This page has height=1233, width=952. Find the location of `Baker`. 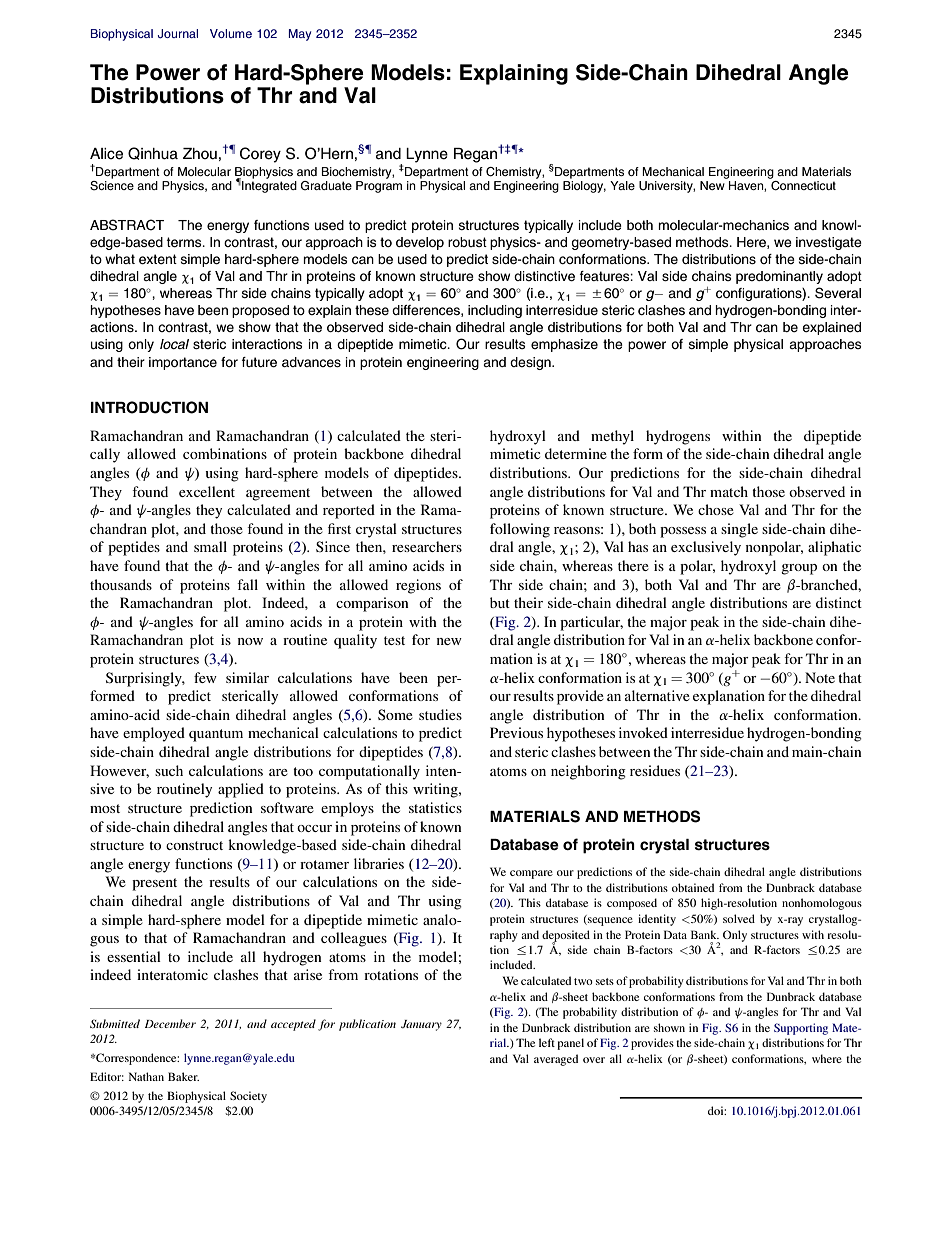

Baker is located at coordinates (183, 1076).
